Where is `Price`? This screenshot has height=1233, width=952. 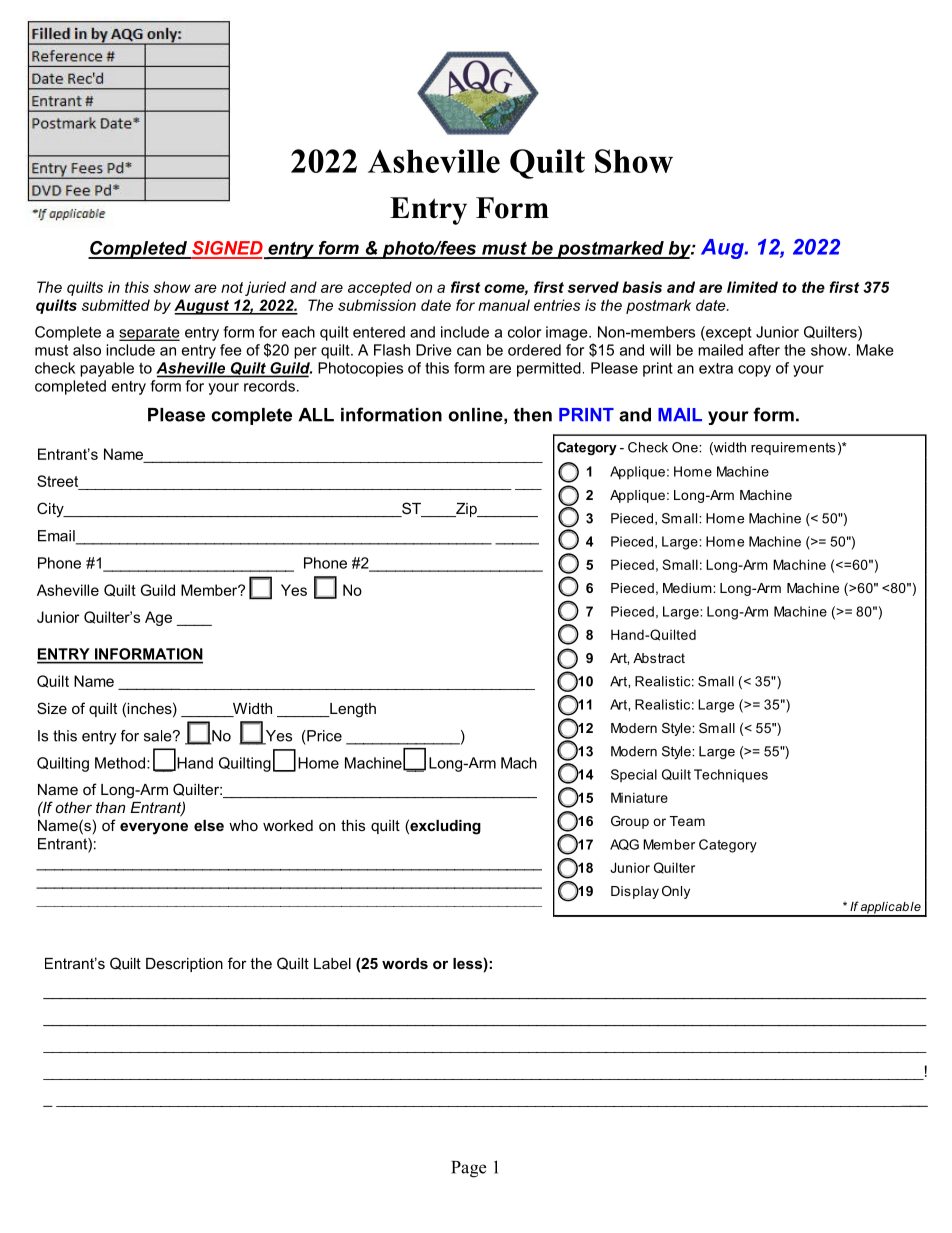 Price is located at coordinates (323, 736).
